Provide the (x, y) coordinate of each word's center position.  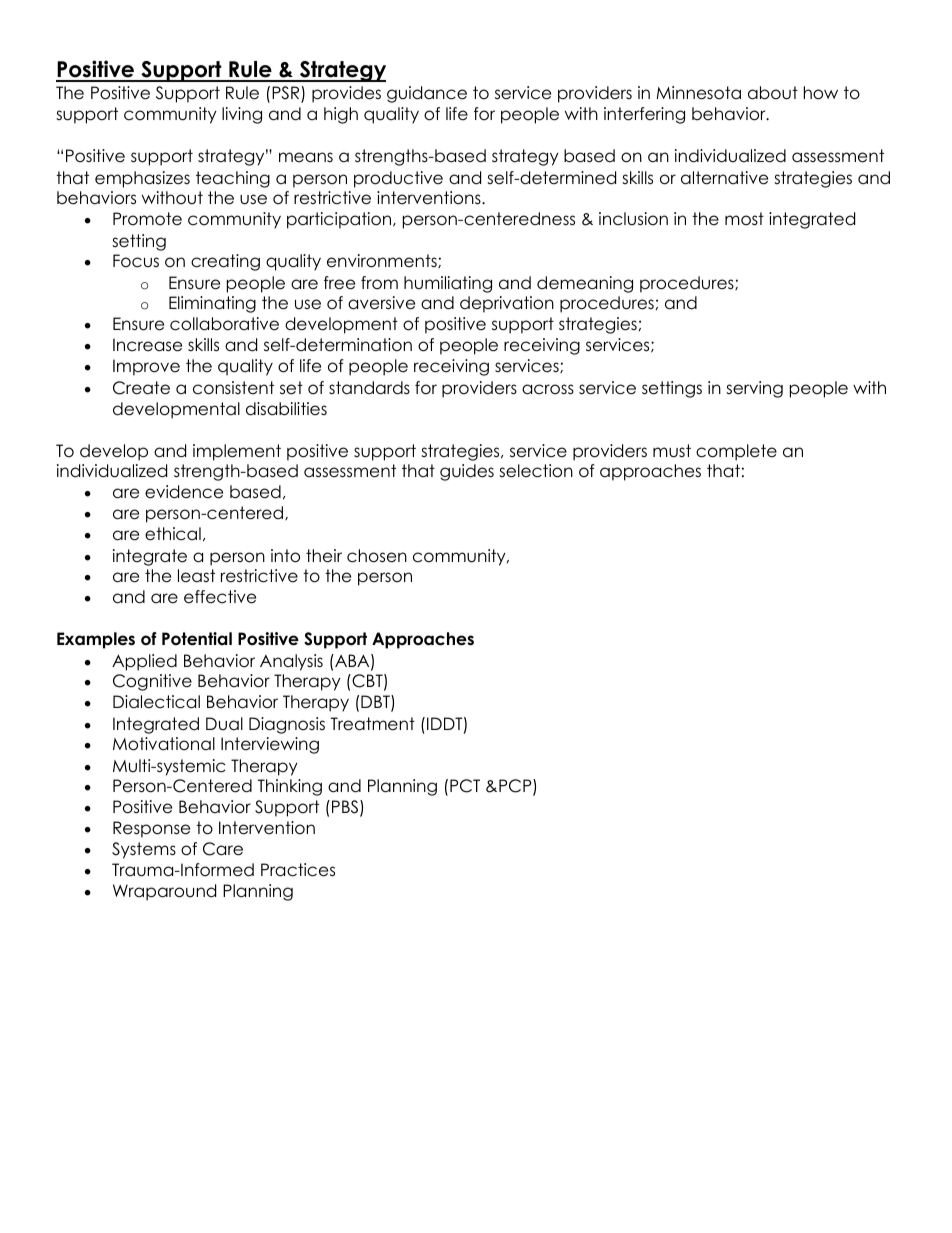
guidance (427, 94)
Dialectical (156, 702)
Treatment (373, 724)
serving (754, 389)
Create (141, 388)
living (242, 115)
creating (225, 262)
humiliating (448, 284)
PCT (465, 786)
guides (467, 472)
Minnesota (698, 93)
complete (736, 452)
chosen (377, 556)
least (196, 576)
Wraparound (164, 892)
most (744, 219)
